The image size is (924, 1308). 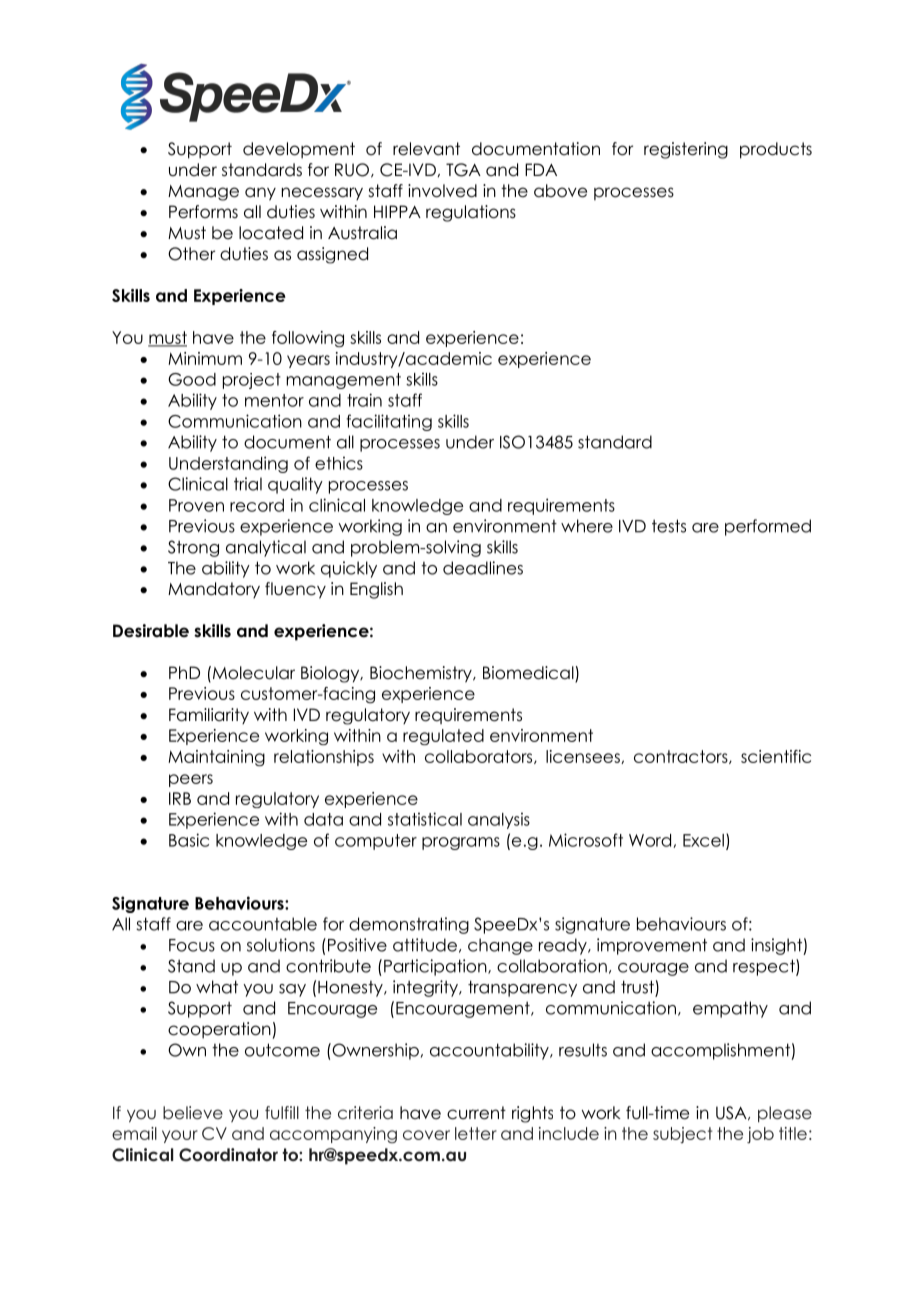 I want to click on TGA, so click(x=463, y=170).
